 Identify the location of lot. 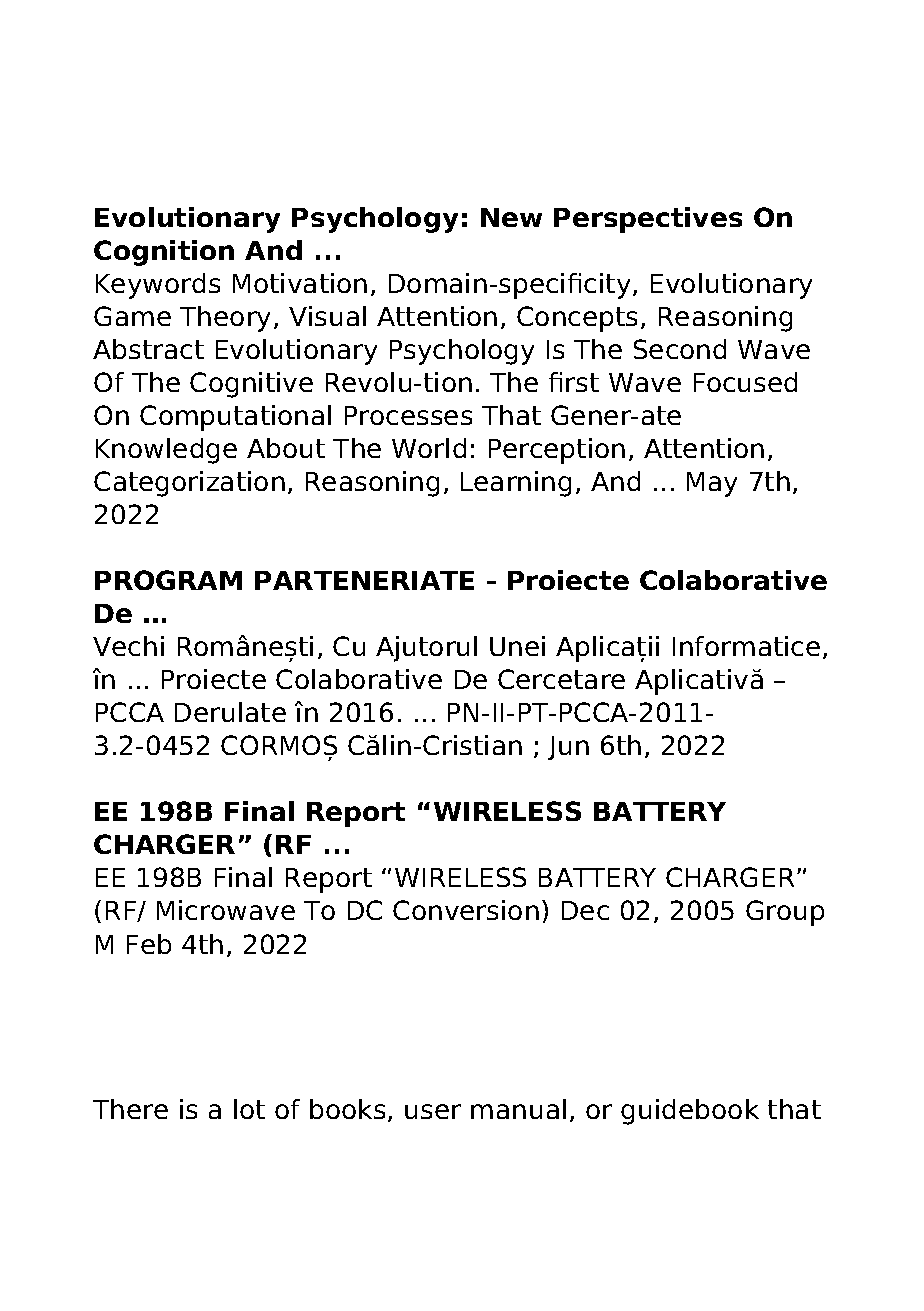
(249, 1109).
